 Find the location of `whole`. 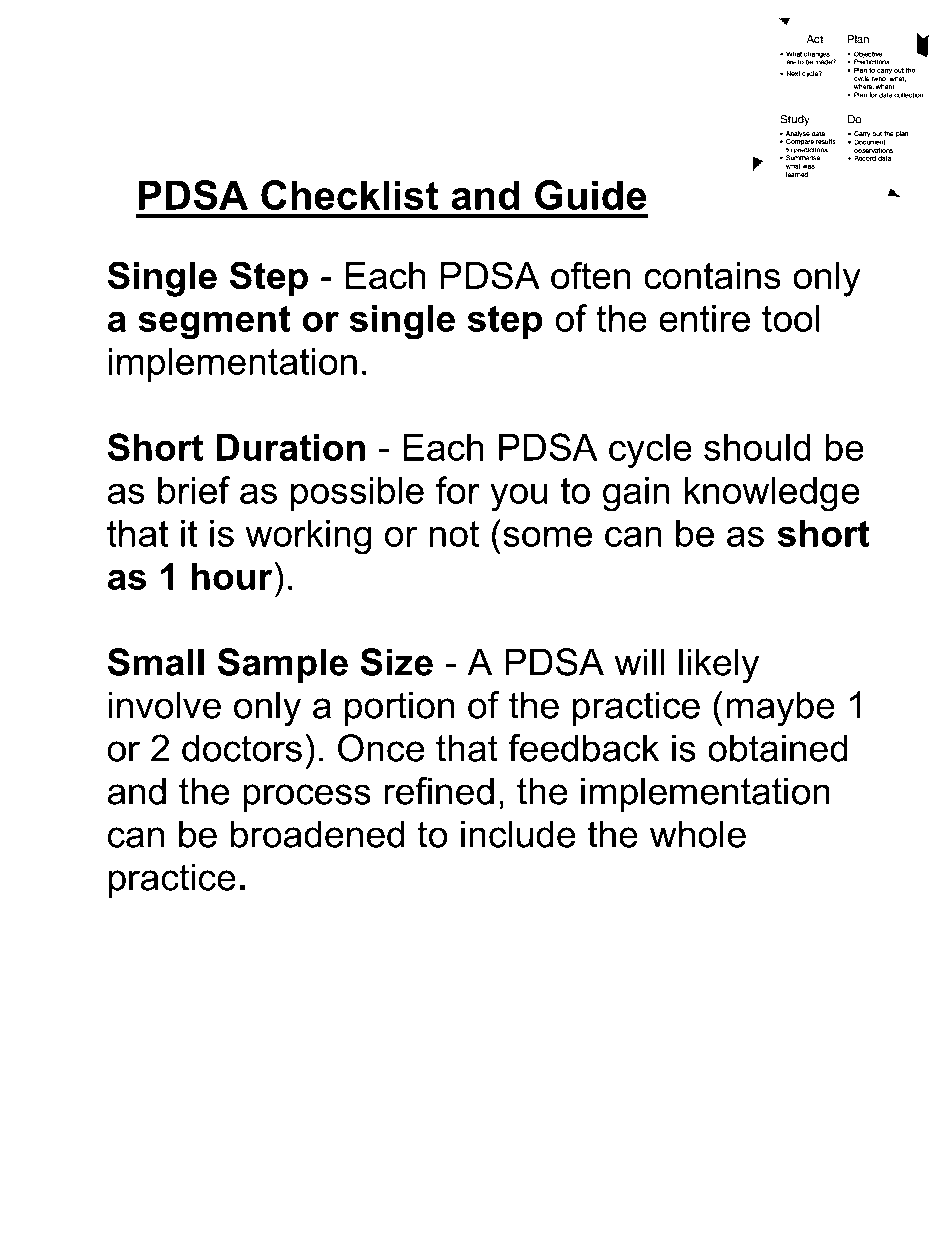

whole is located at coordinates (698, 834).
